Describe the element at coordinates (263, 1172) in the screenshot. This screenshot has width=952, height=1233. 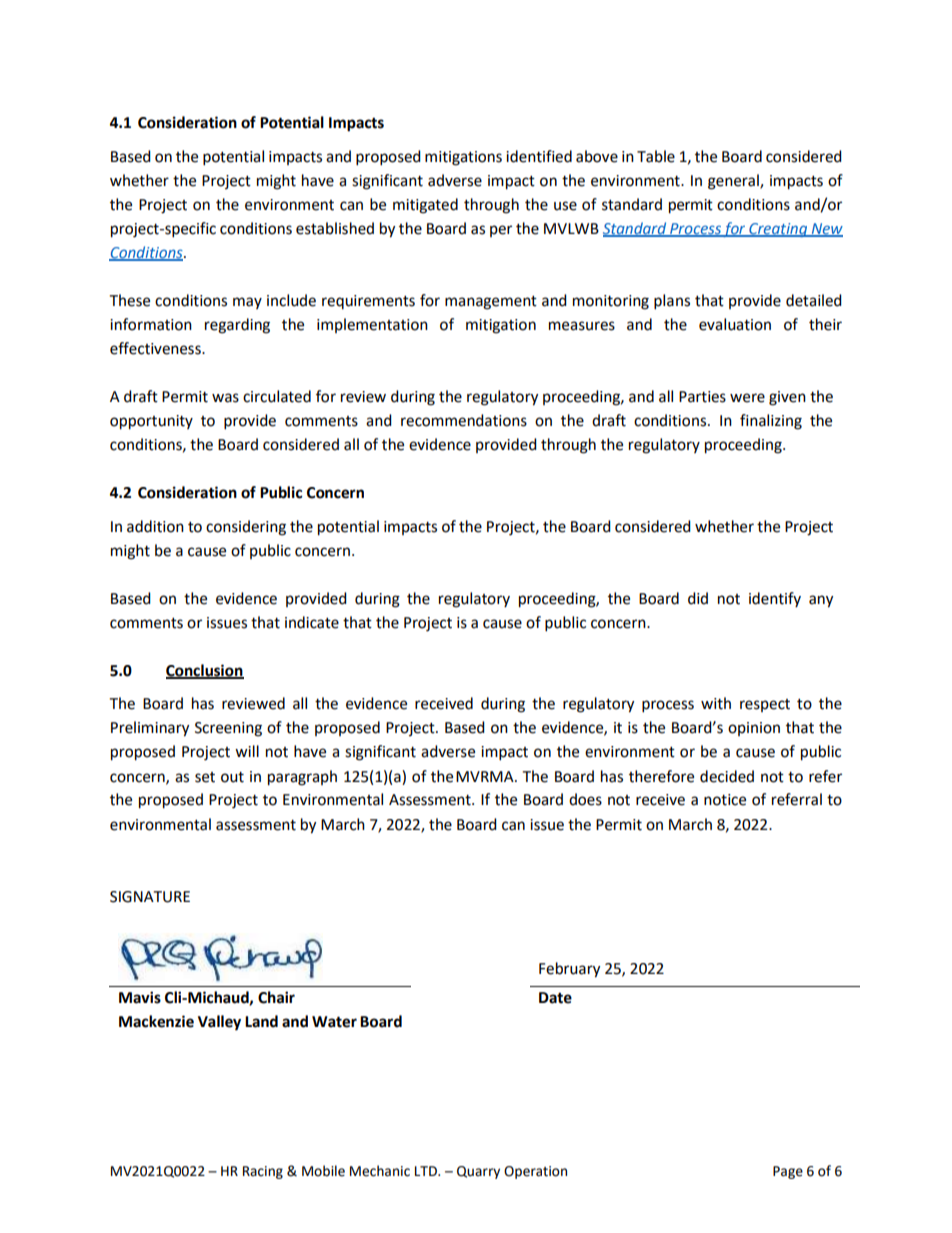
I see `Racing` at that location.
